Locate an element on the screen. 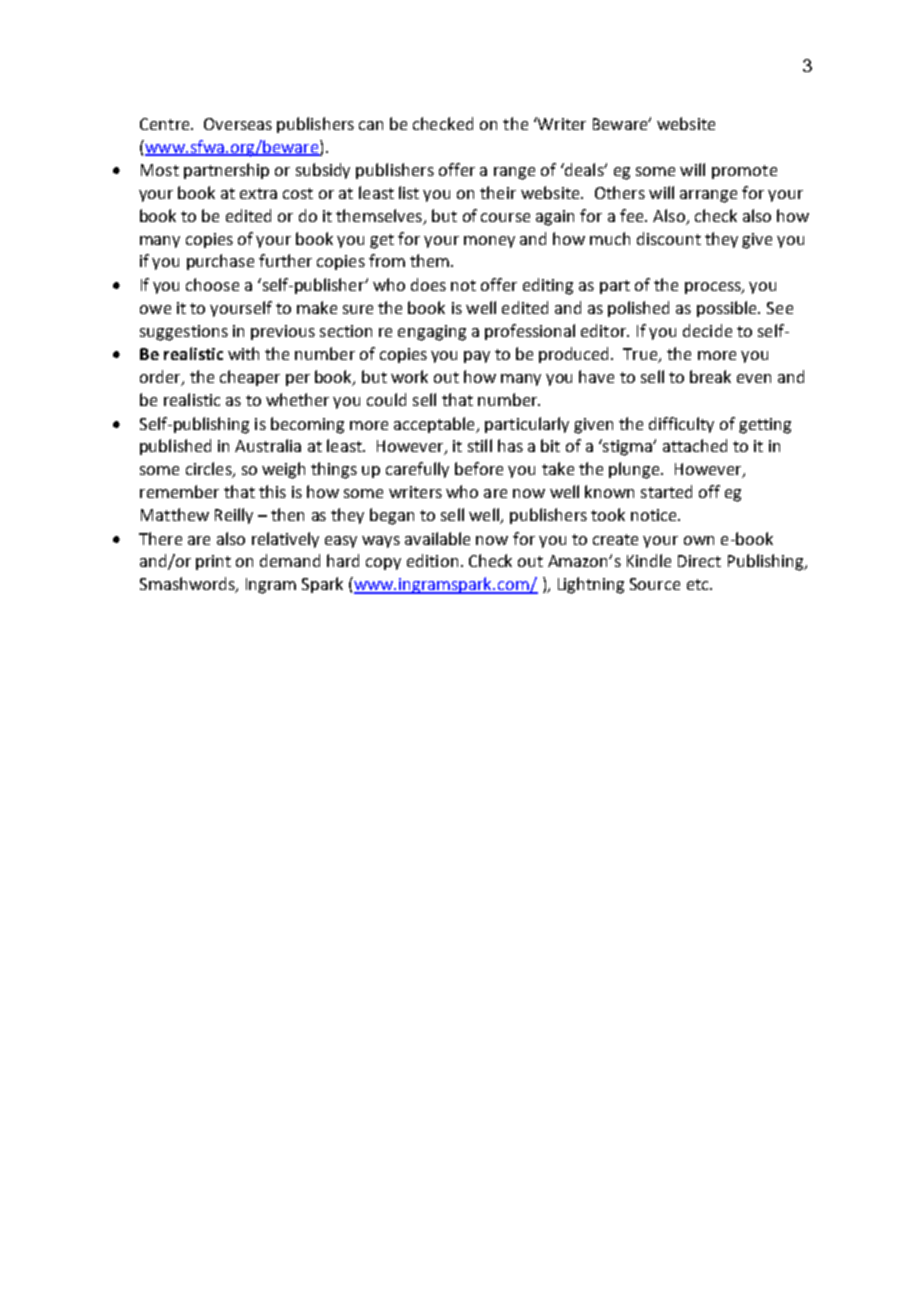  promote is located at coordinates (744, 172).
